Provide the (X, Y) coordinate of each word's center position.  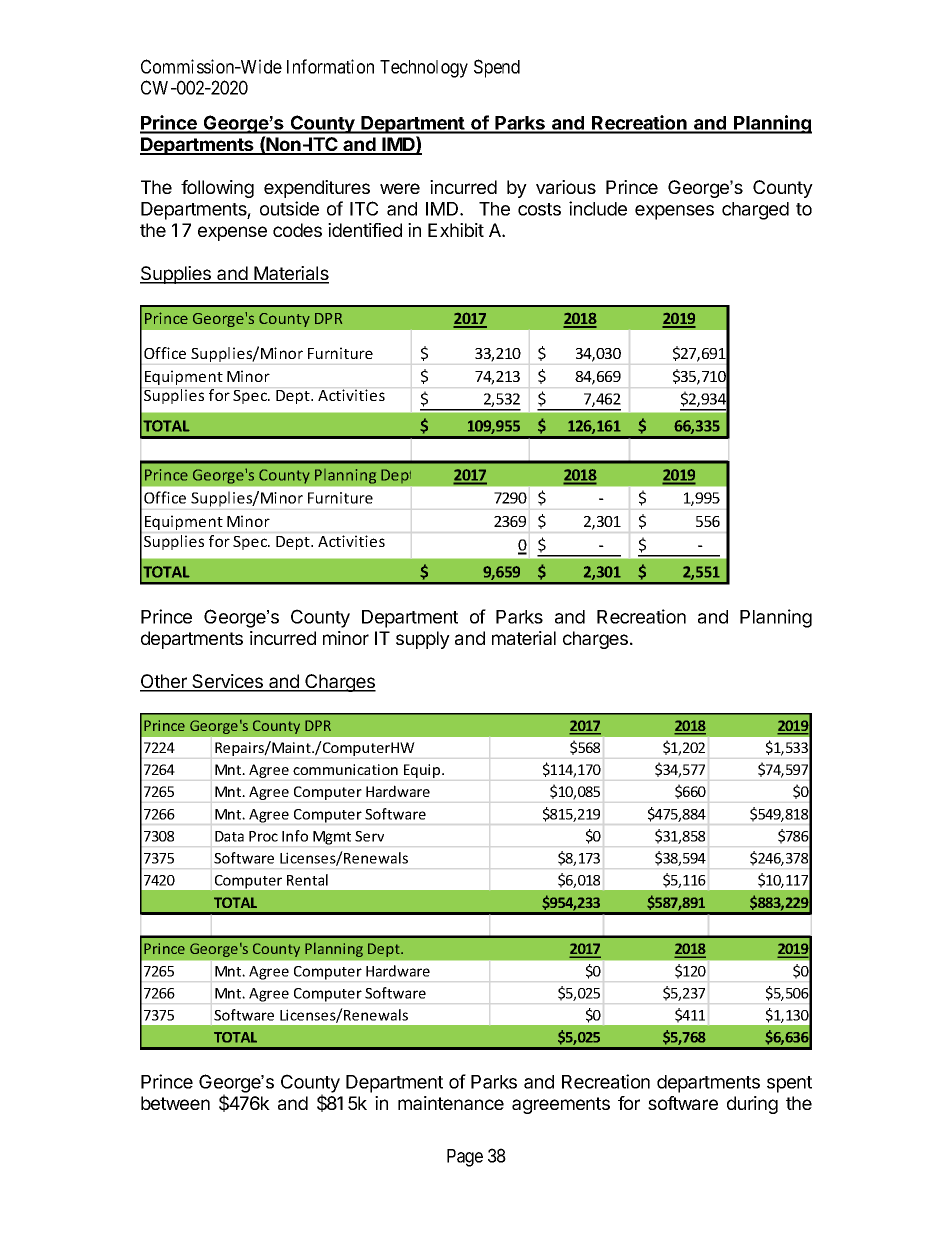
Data (229, 836)
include (598, 208)
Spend (497, 68)
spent (789, 1084)
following (217, 189)
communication (345, 769)
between (175, 1103)
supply (423, 640)
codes (297, 230)
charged (755, 211)
